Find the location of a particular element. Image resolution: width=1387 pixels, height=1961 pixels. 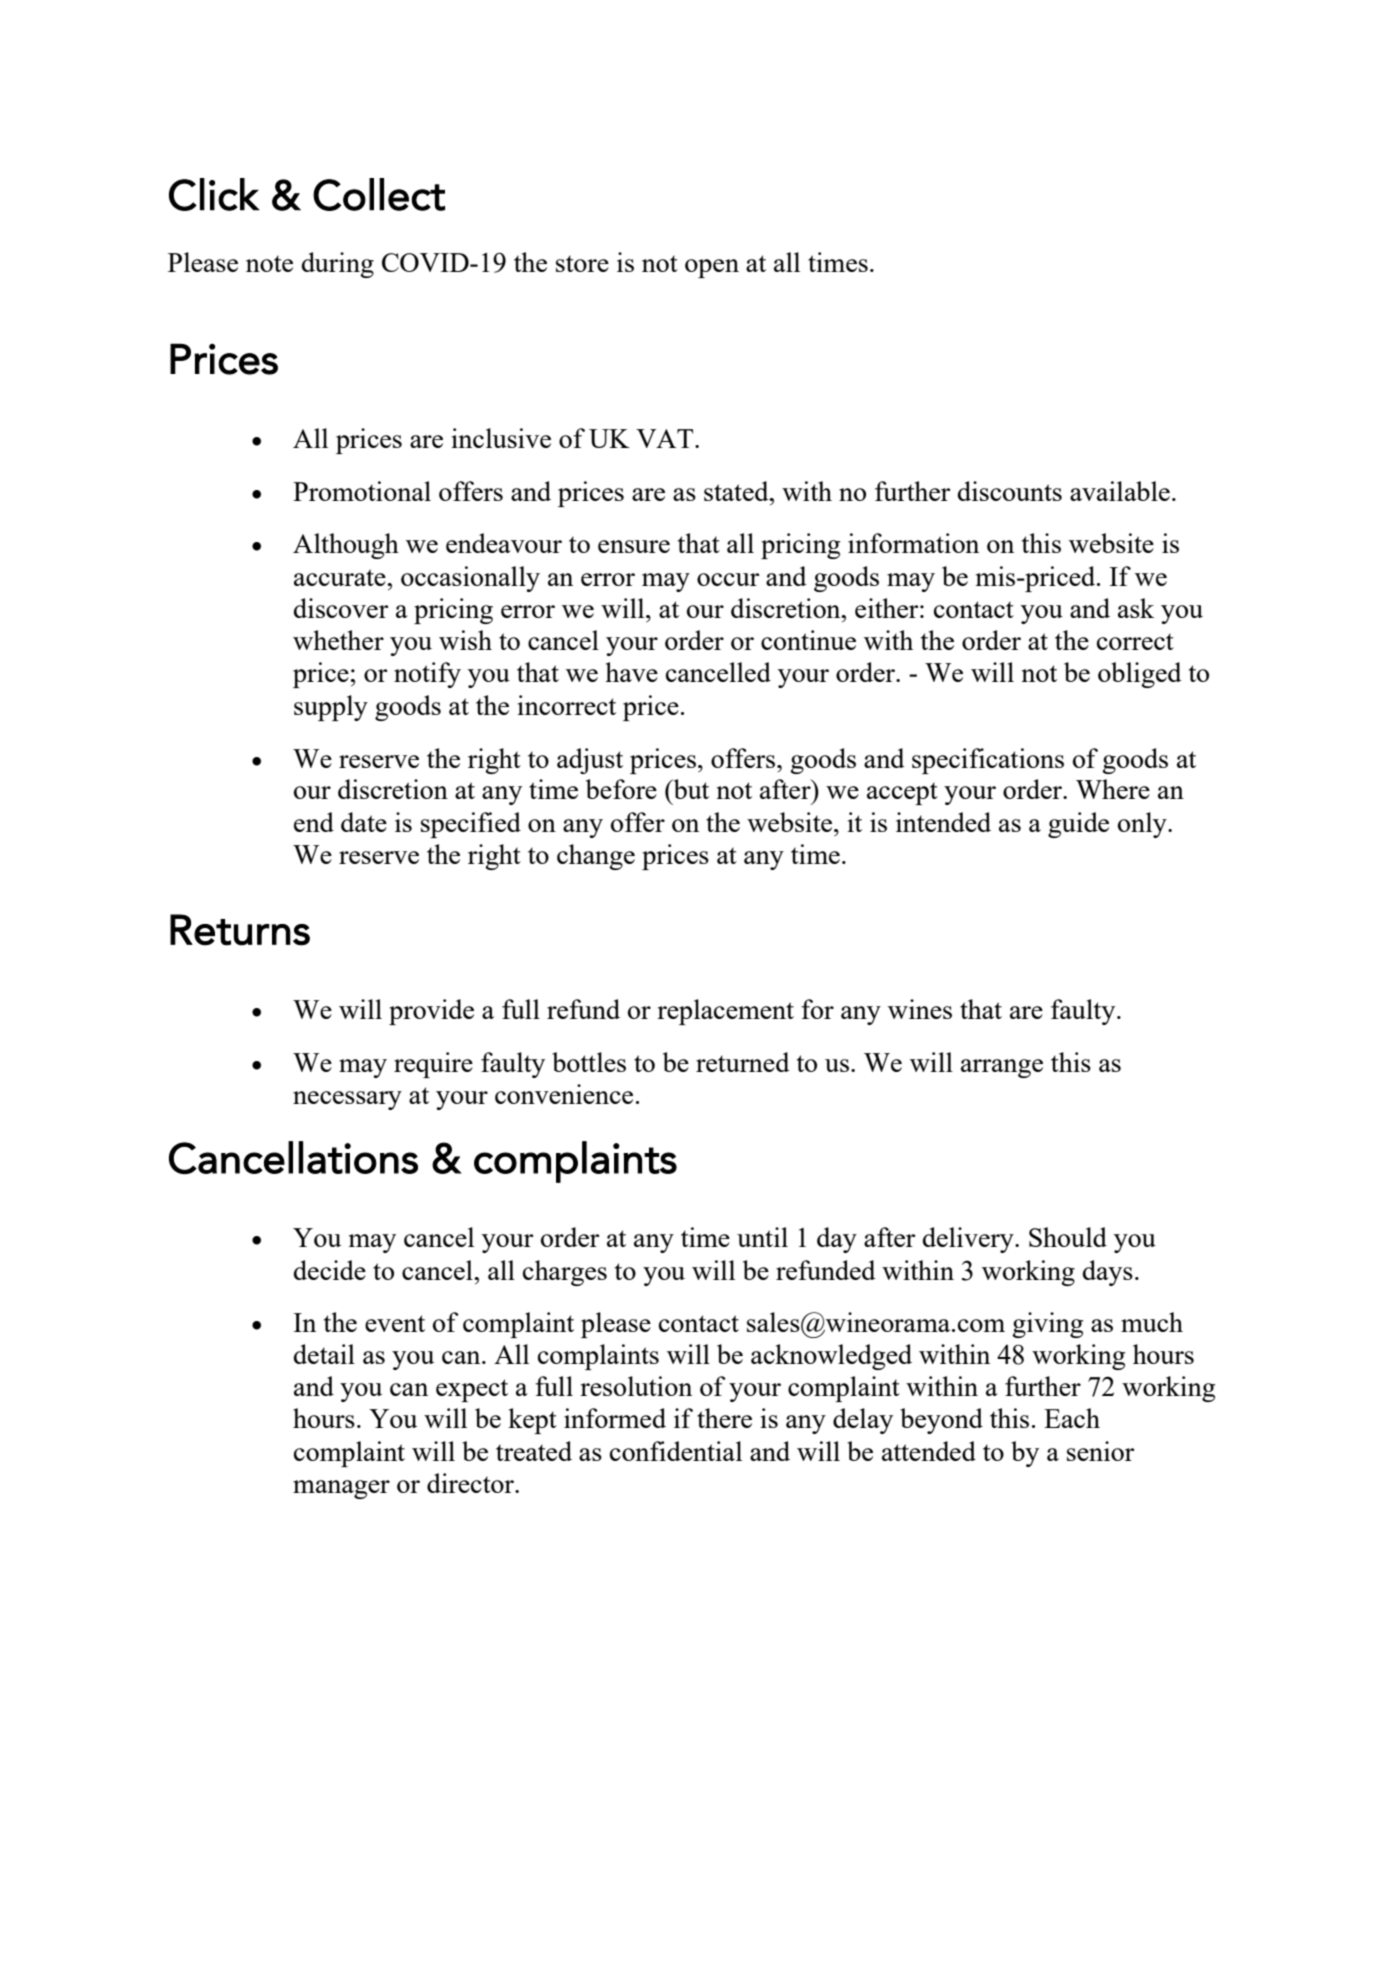

manager is located at coordinates (341, 1489).
